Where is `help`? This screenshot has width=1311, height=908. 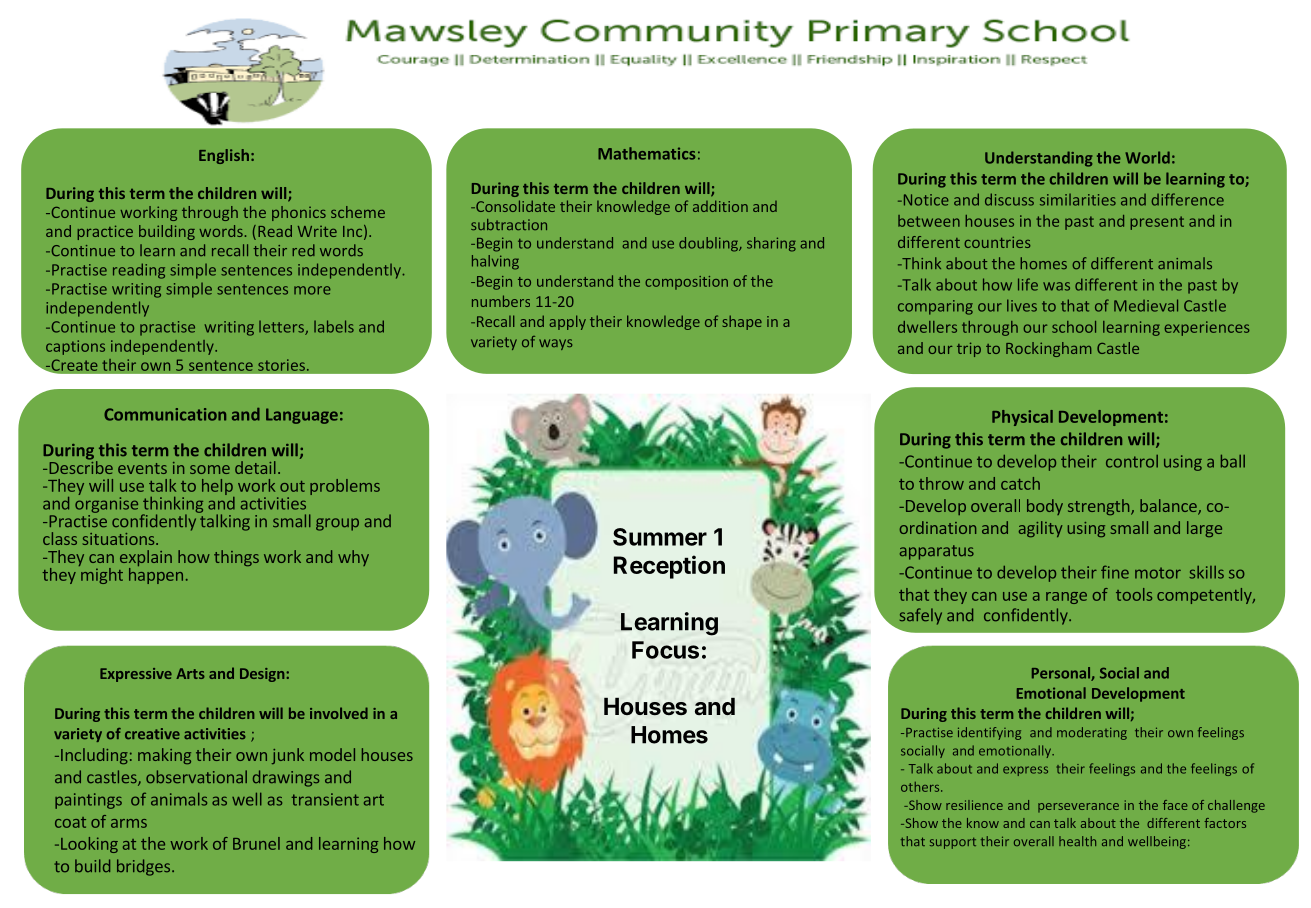
help is located at coordinates (218, 488).
